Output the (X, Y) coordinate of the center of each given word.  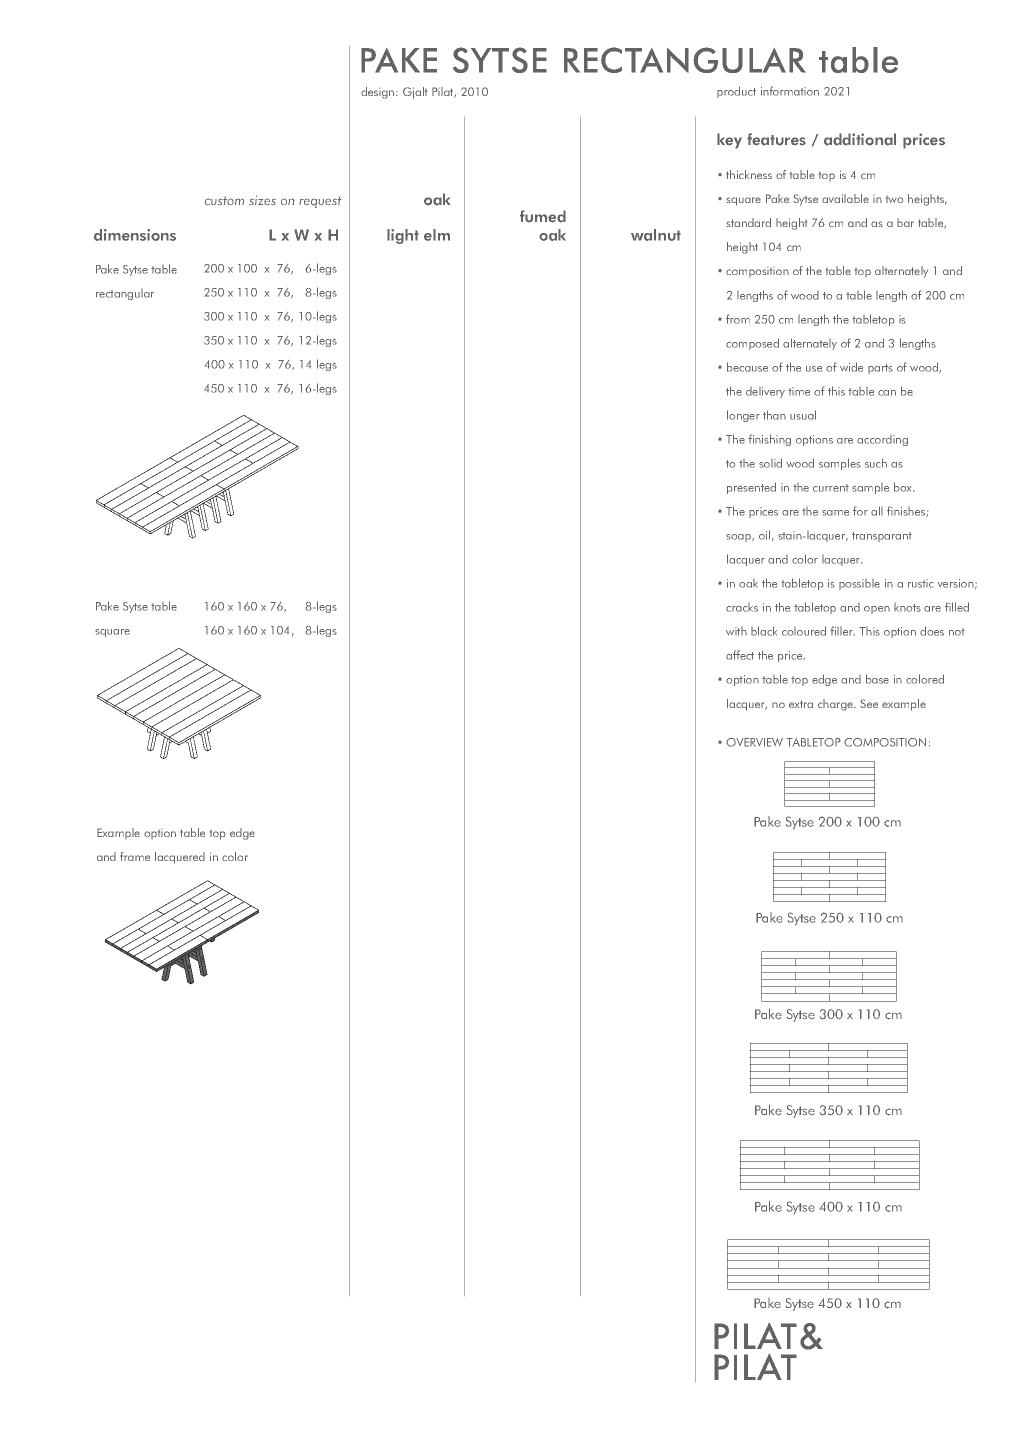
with (736, 631)
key (729, 141)
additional (860, 139)
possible (859, 584)
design (379, 93)
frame (135, 856)
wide (851, 367)
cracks (742, 607)
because (747, 367)
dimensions (135, 235)
